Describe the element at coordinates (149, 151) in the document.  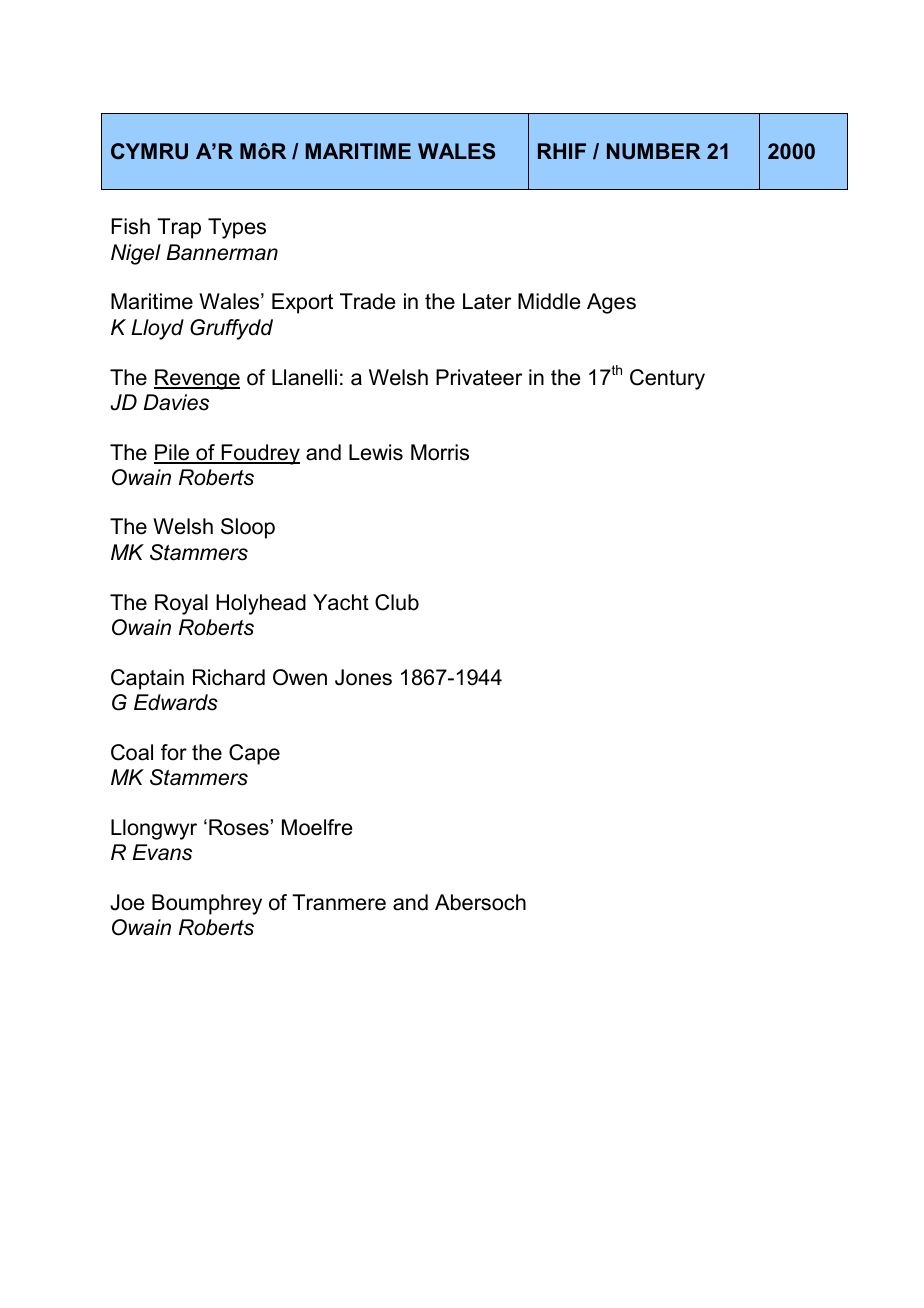
I see `CYMRU` at that location.
